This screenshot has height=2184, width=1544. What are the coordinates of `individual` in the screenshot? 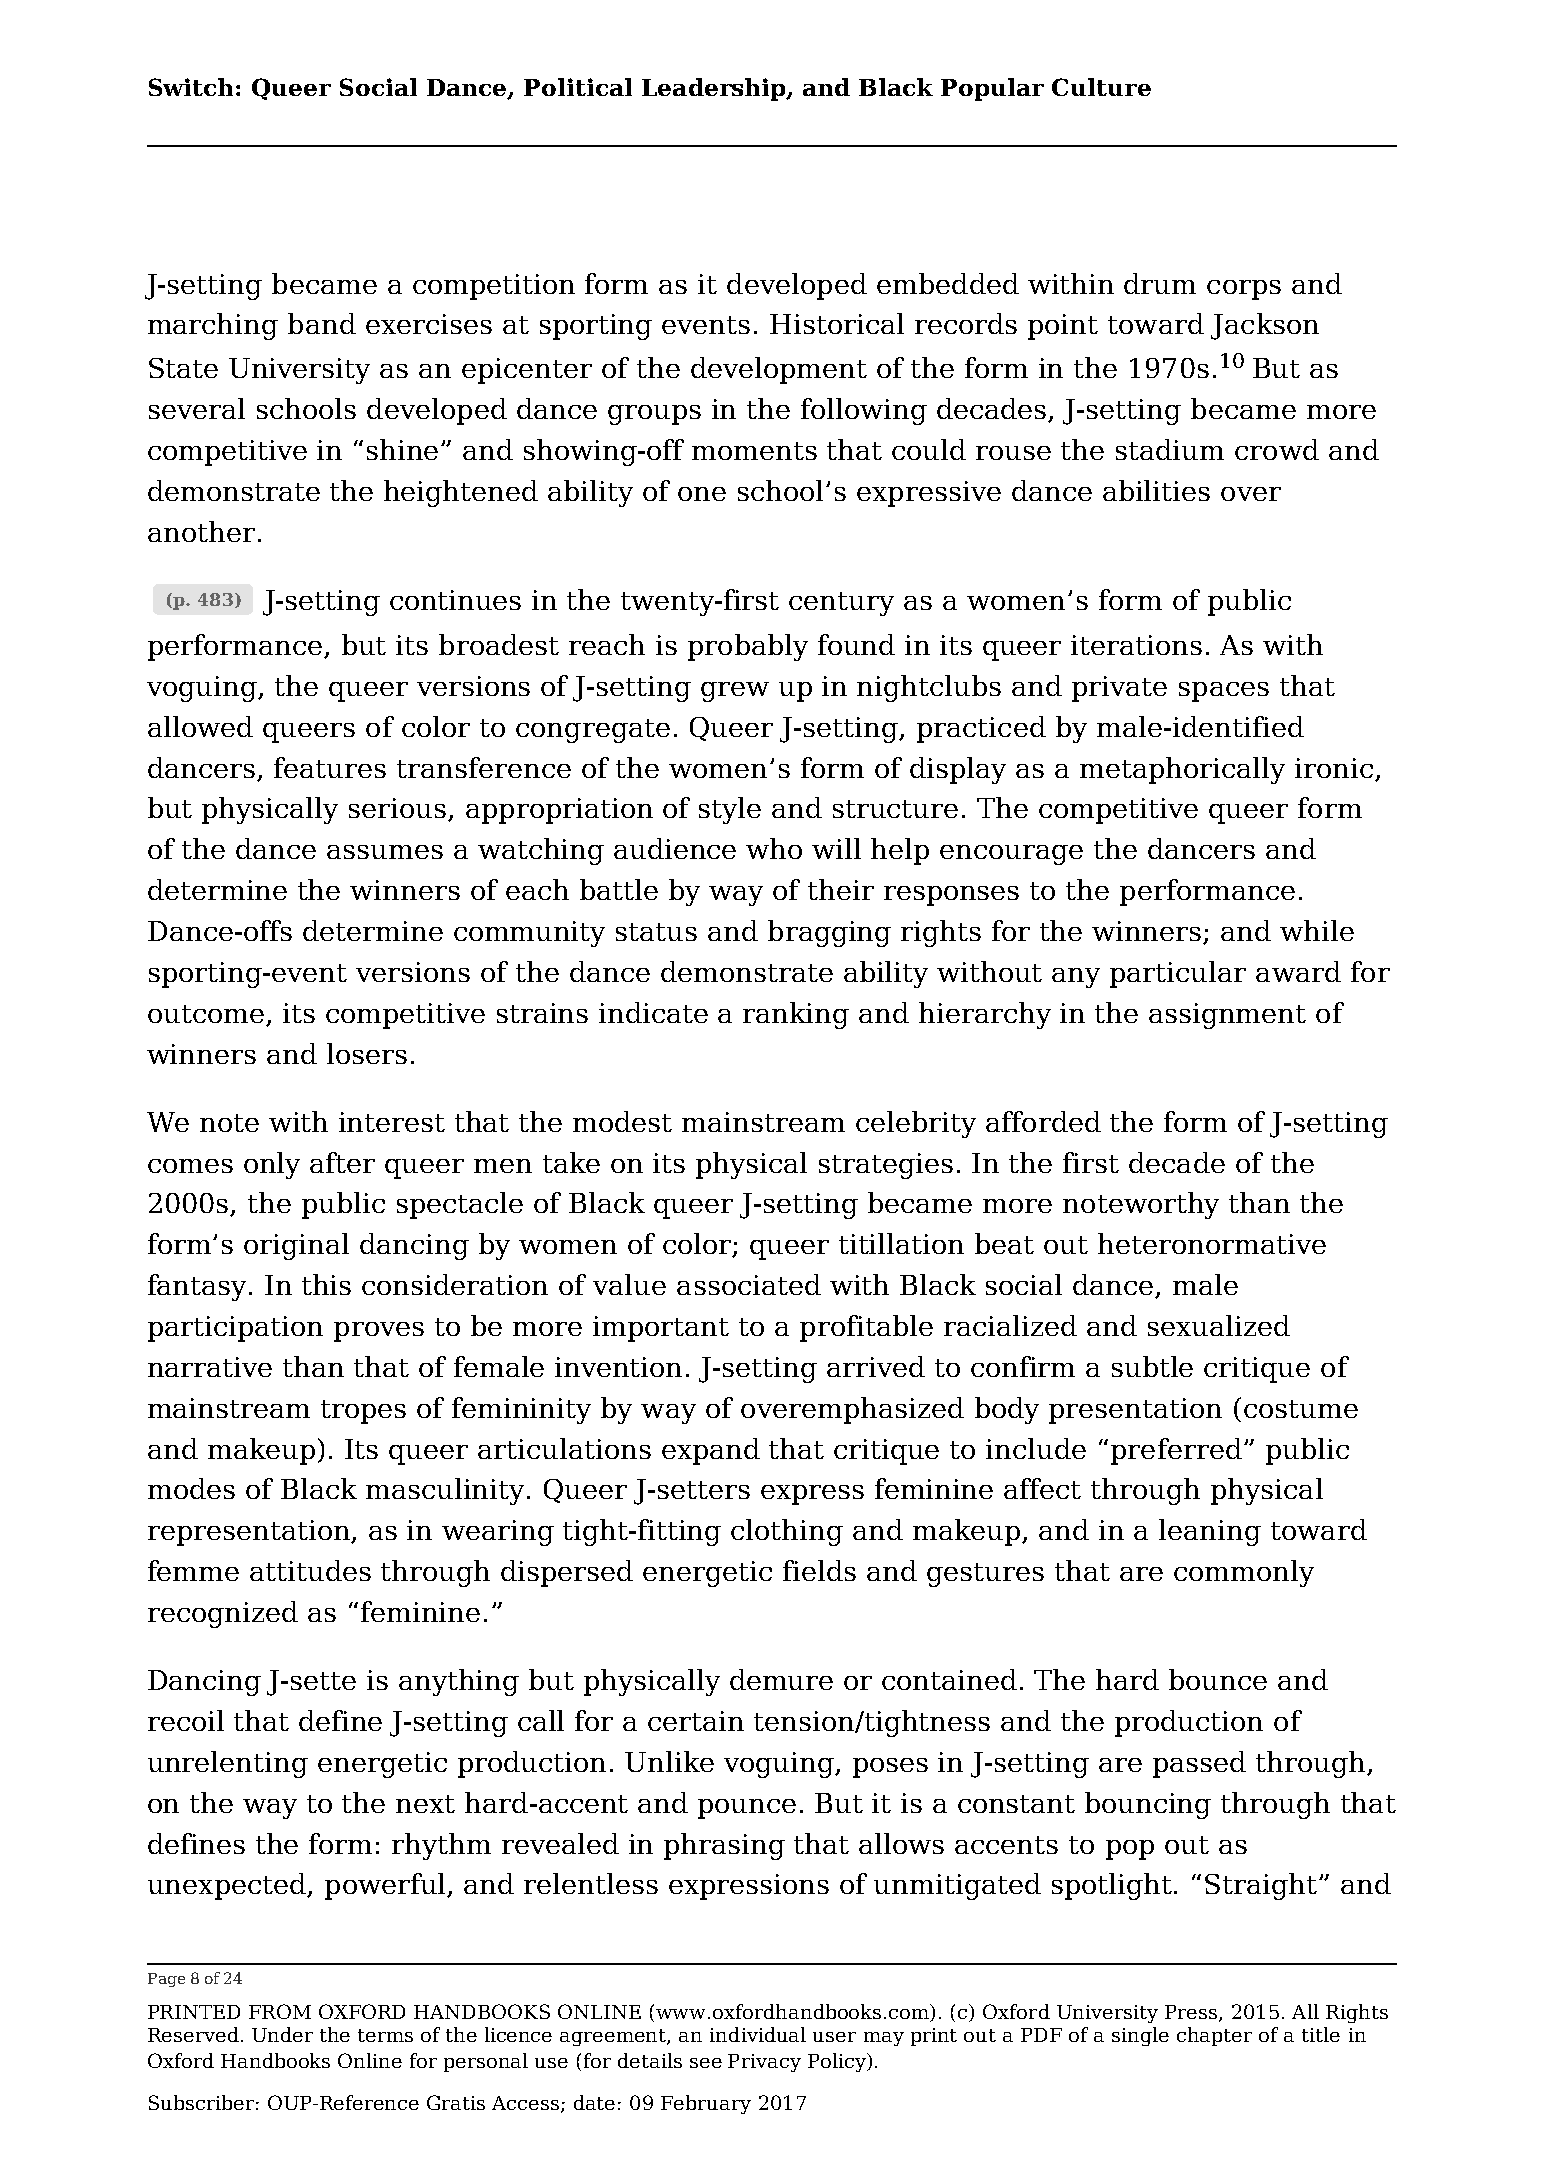 It's located at (758, 2034).
